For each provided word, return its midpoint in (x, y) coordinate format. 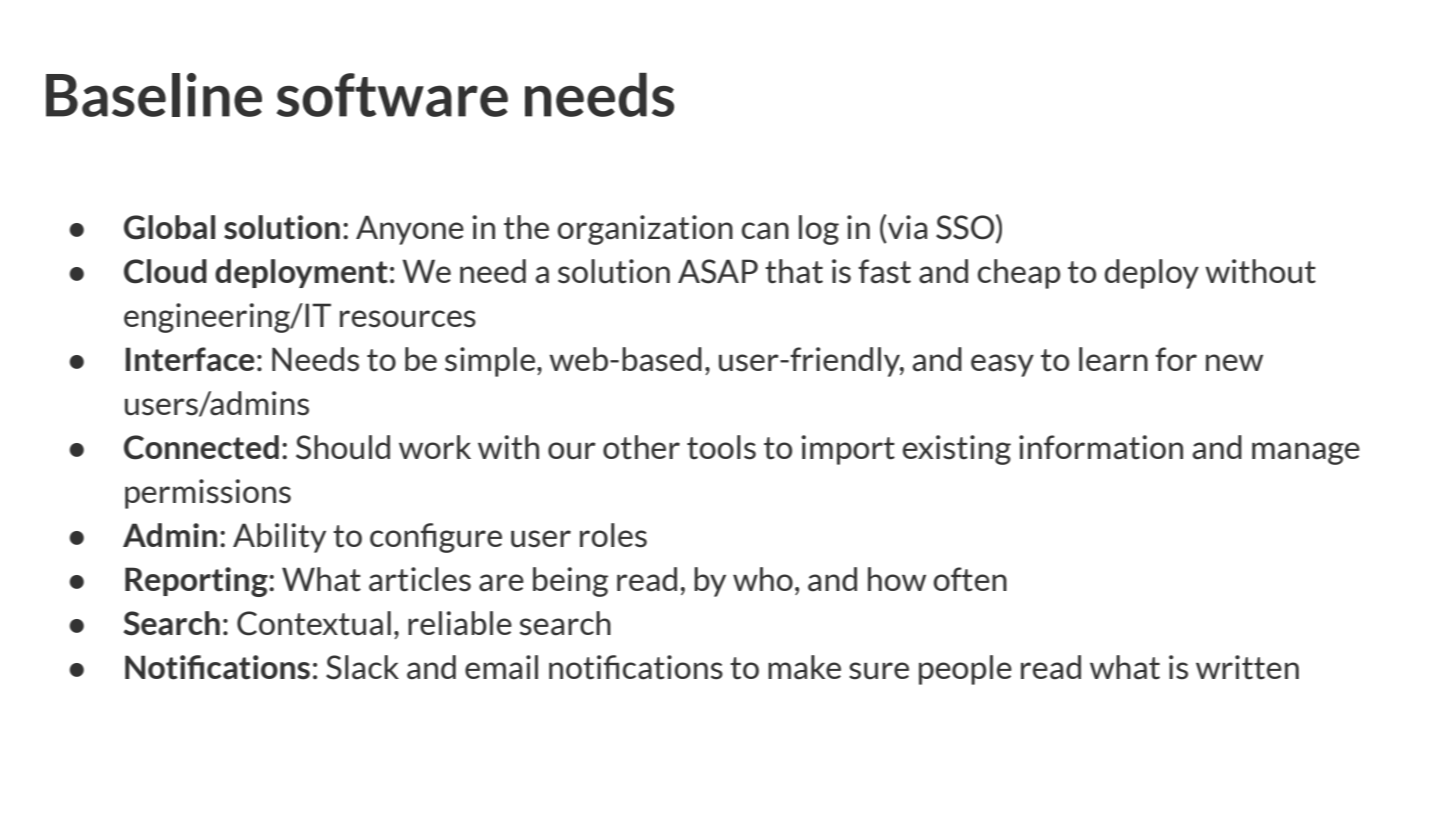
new (1234, 362)
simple (490, 362)
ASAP (718, 271)
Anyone (410, 230)
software (392, 95)
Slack (362, 667)
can (765, 231)
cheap (1019, 274)
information (1101, 447)
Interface (190, 359)
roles (613, 535)
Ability (279, 538)
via (906, 227)
